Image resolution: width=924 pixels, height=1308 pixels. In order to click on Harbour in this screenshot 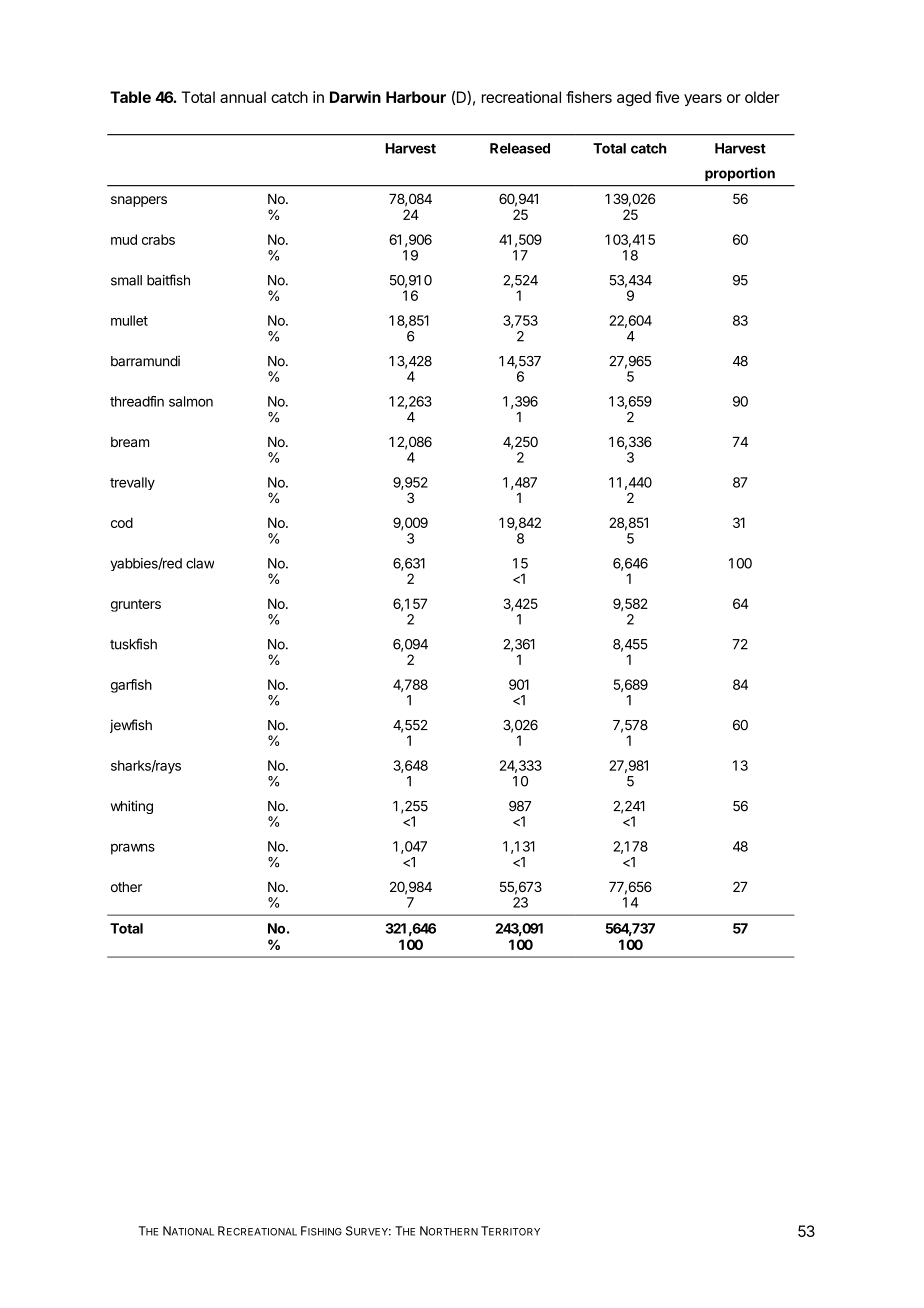, I will do `click(416, 97)`.
